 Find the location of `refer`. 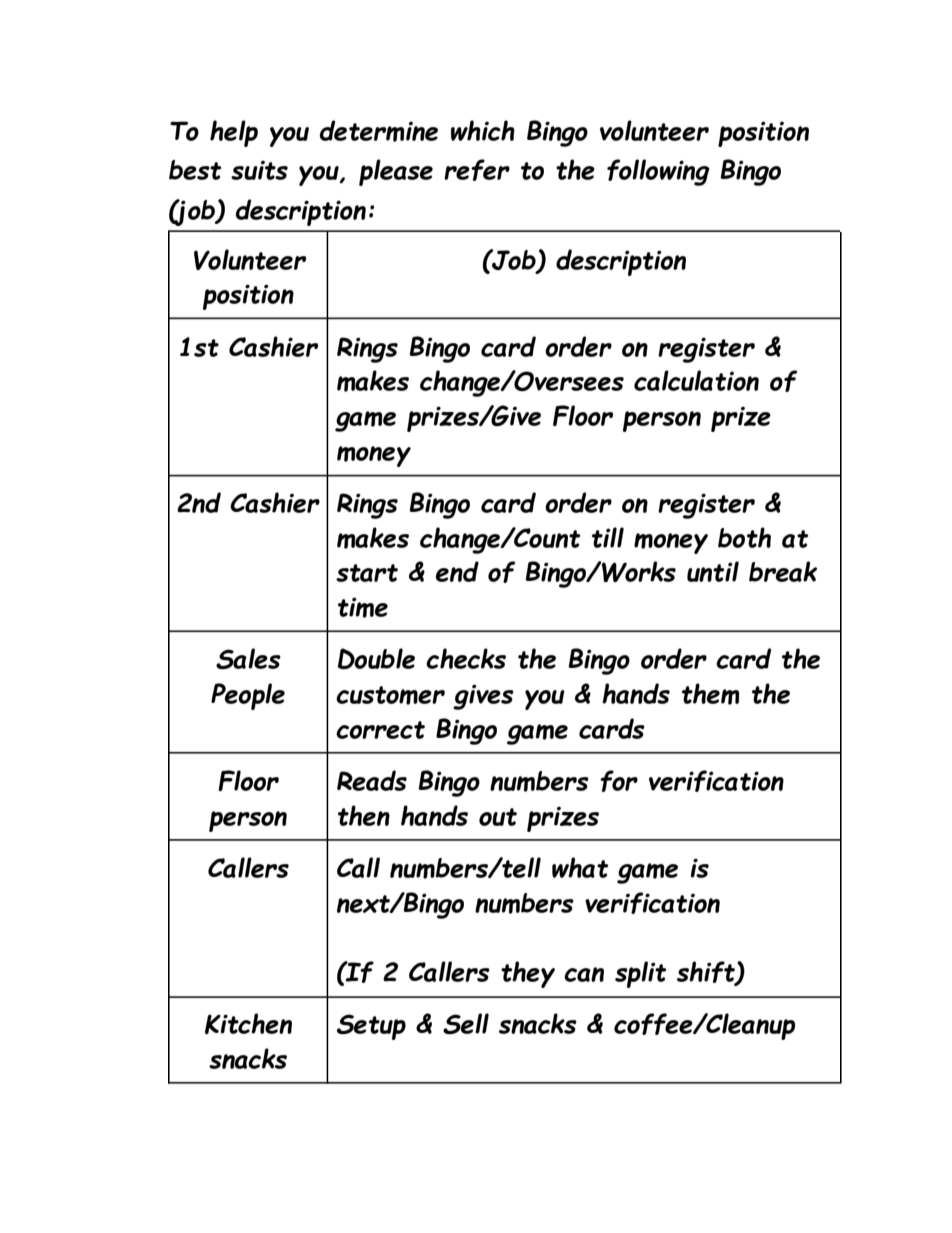

refer is located at coordinates (477, 170).
